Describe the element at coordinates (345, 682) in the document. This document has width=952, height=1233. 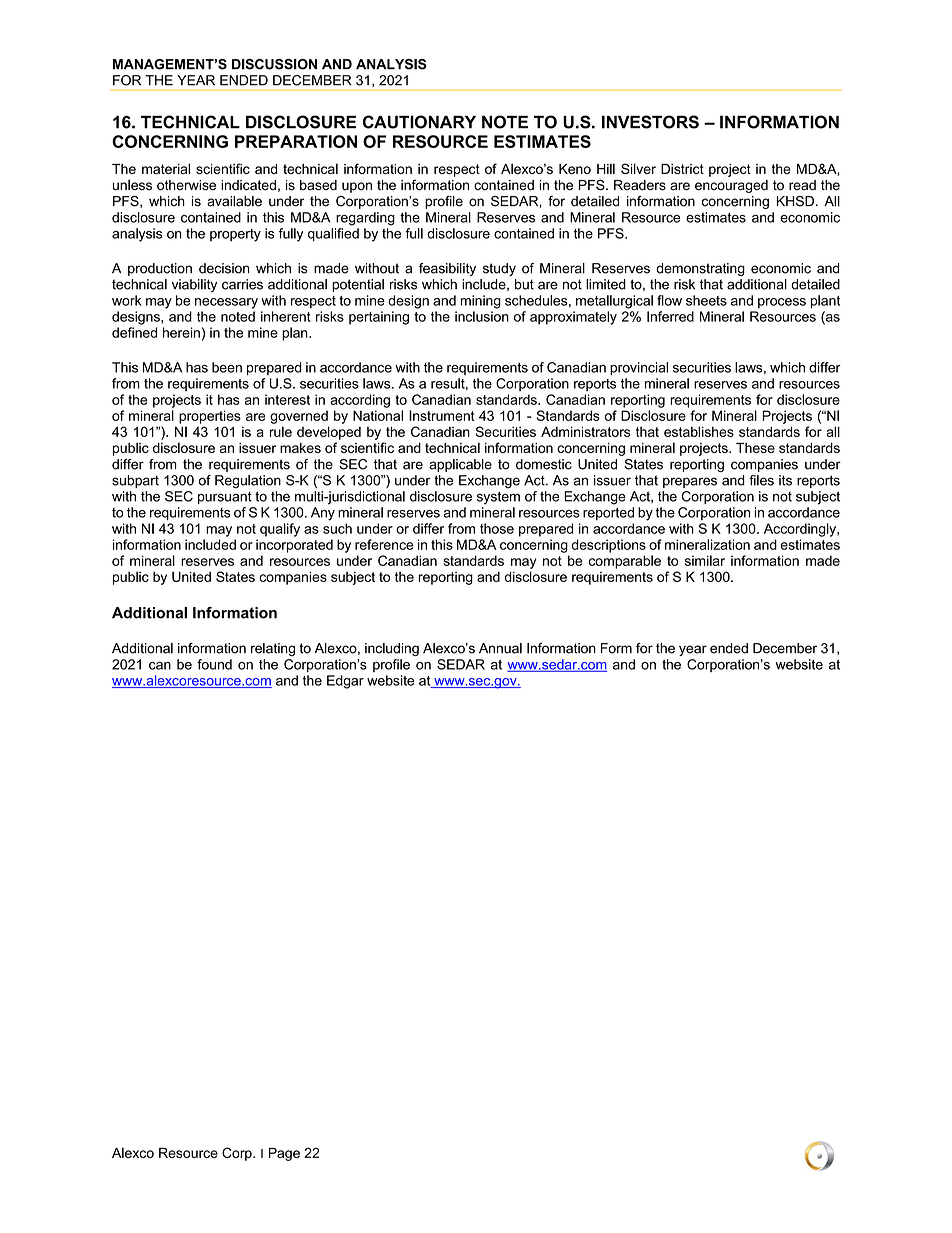
I see `Edgar` at that location.
